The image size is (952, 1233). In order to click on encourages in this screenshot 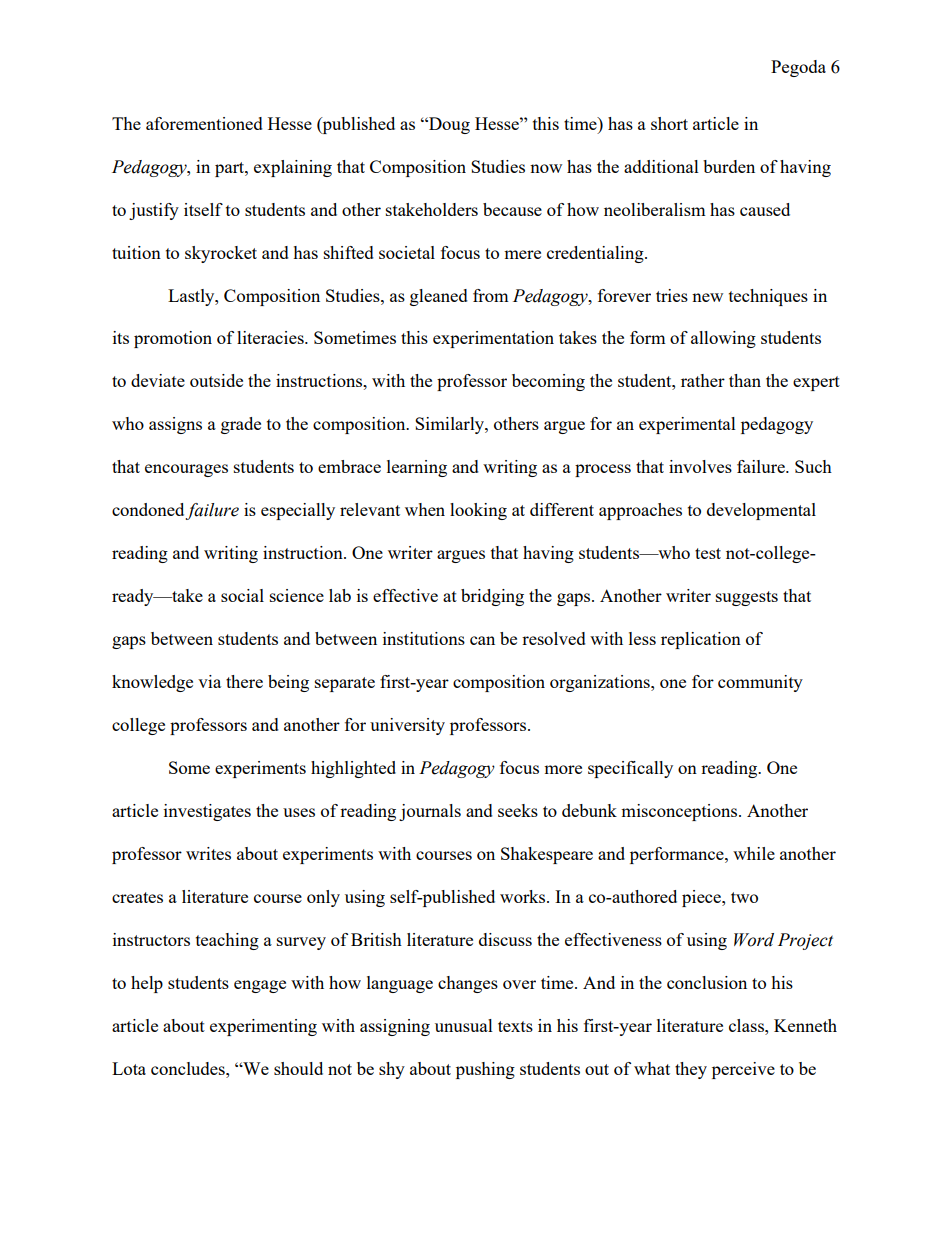, I will do `click(186, 470)`.
